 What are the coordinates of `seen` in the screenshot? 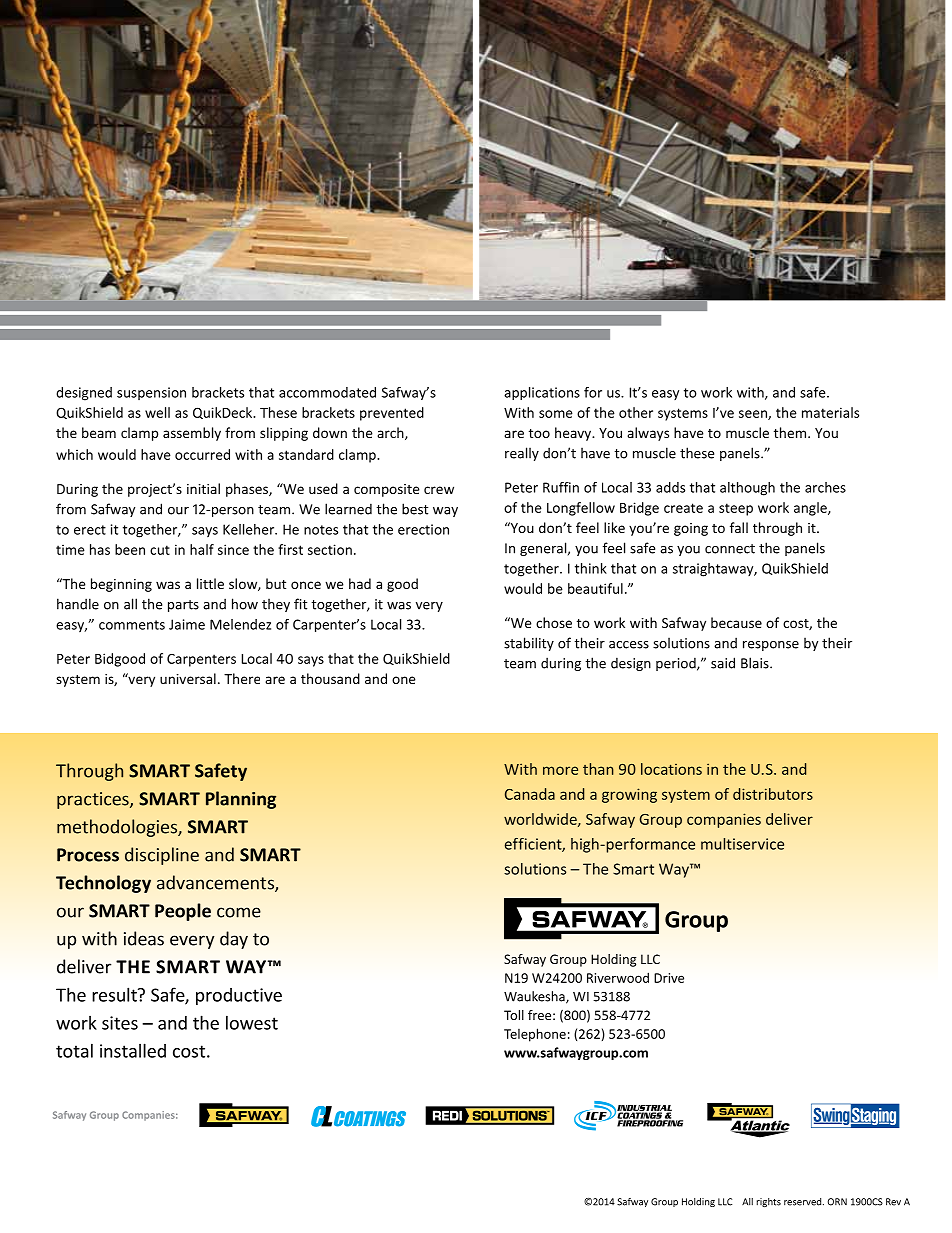 It's located at (754, 415).
